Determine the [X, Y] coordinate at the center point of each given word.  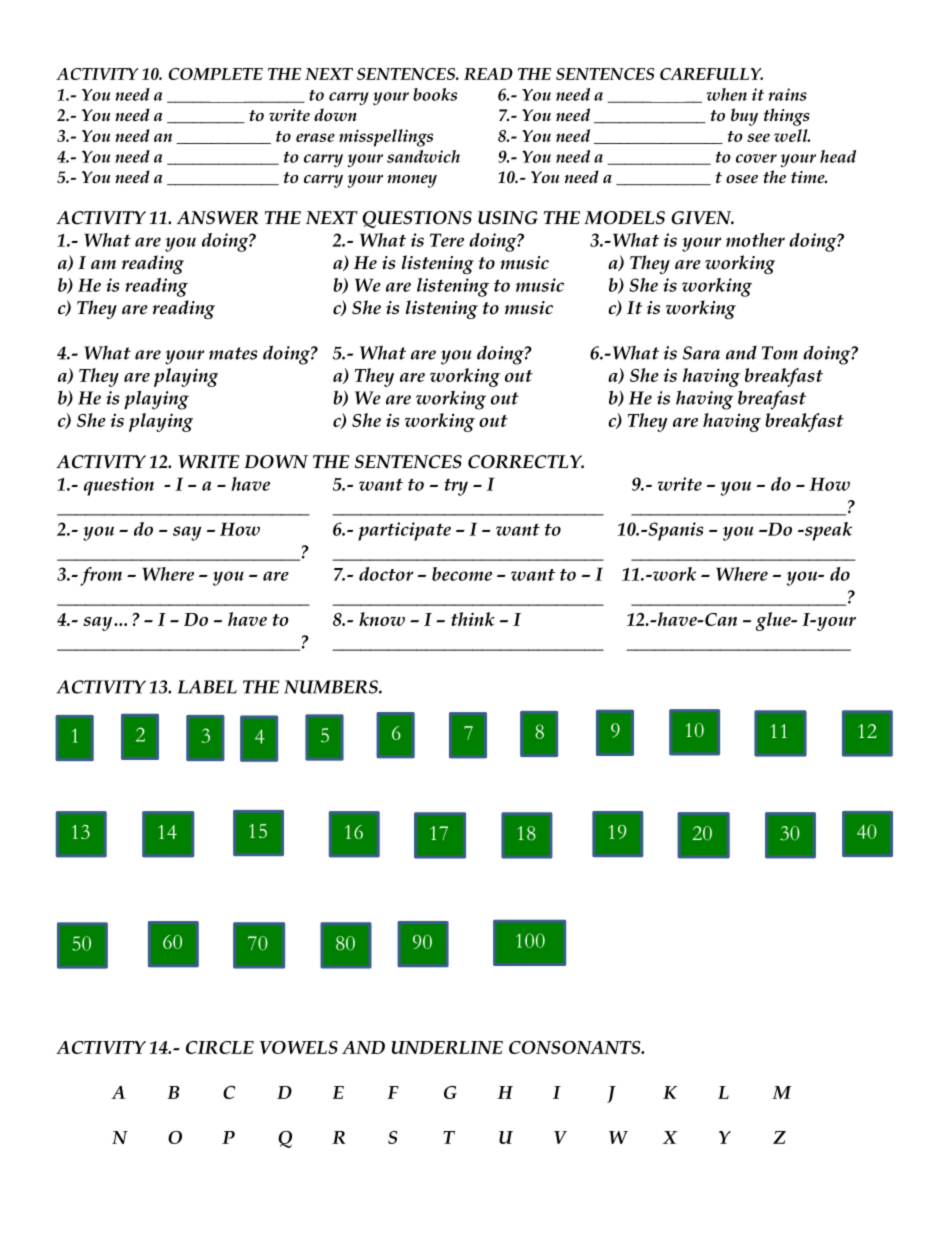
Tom [780, 353]
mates [233, 353]
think [473, 619]
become [462, 574]
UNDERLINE [447, 1047]
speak [827, 531]
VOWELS [298, 1047]
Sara [701, 353]
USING [508, 218]
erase [315, 137]
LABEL [207, 687]
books [435, 94]
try [456, 487]
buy [744, 117]
